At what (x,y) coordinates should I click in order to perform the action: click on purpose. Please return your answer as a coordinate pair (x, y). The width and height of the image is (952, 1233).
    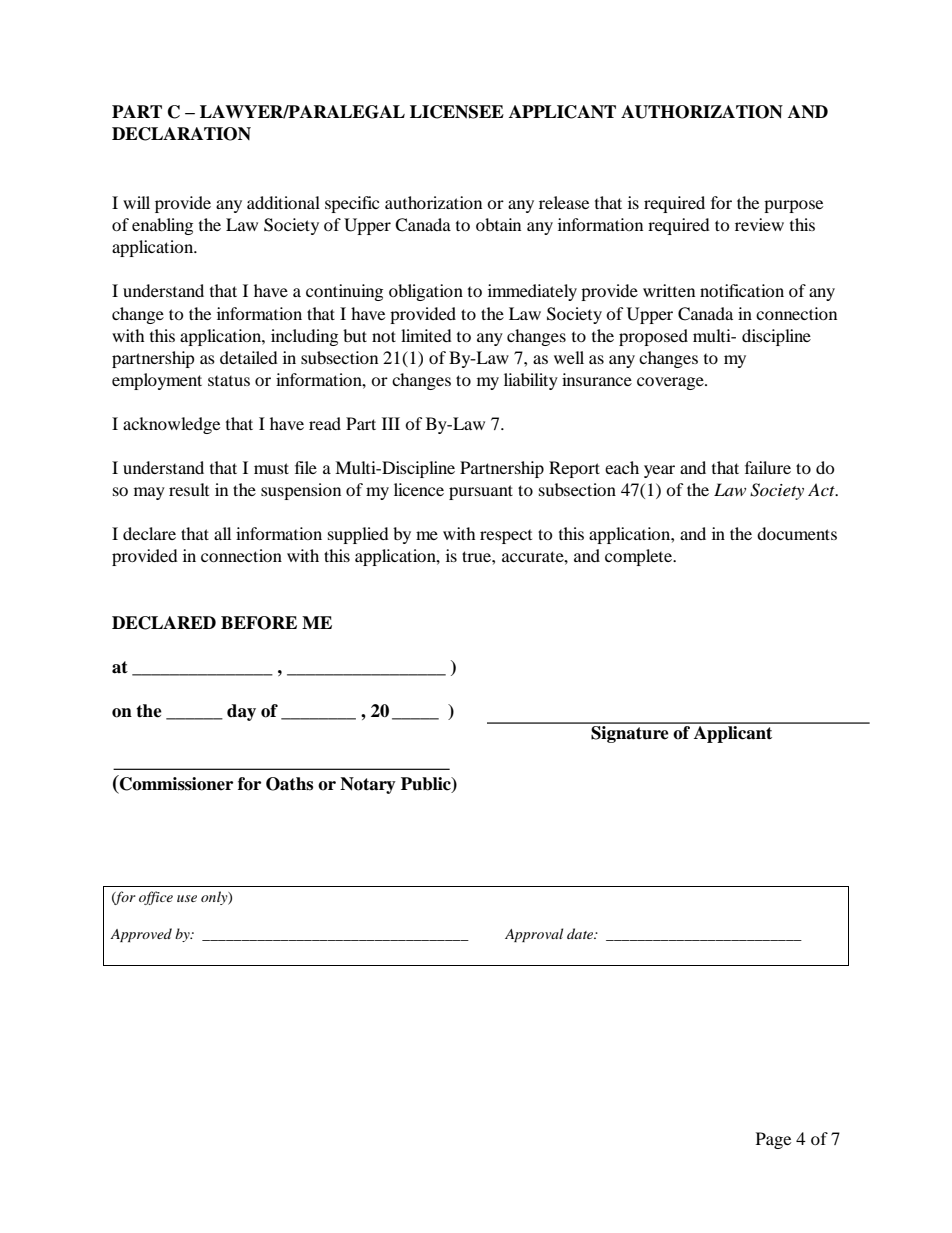
    Looking at the image, I should click on (793, 206).
